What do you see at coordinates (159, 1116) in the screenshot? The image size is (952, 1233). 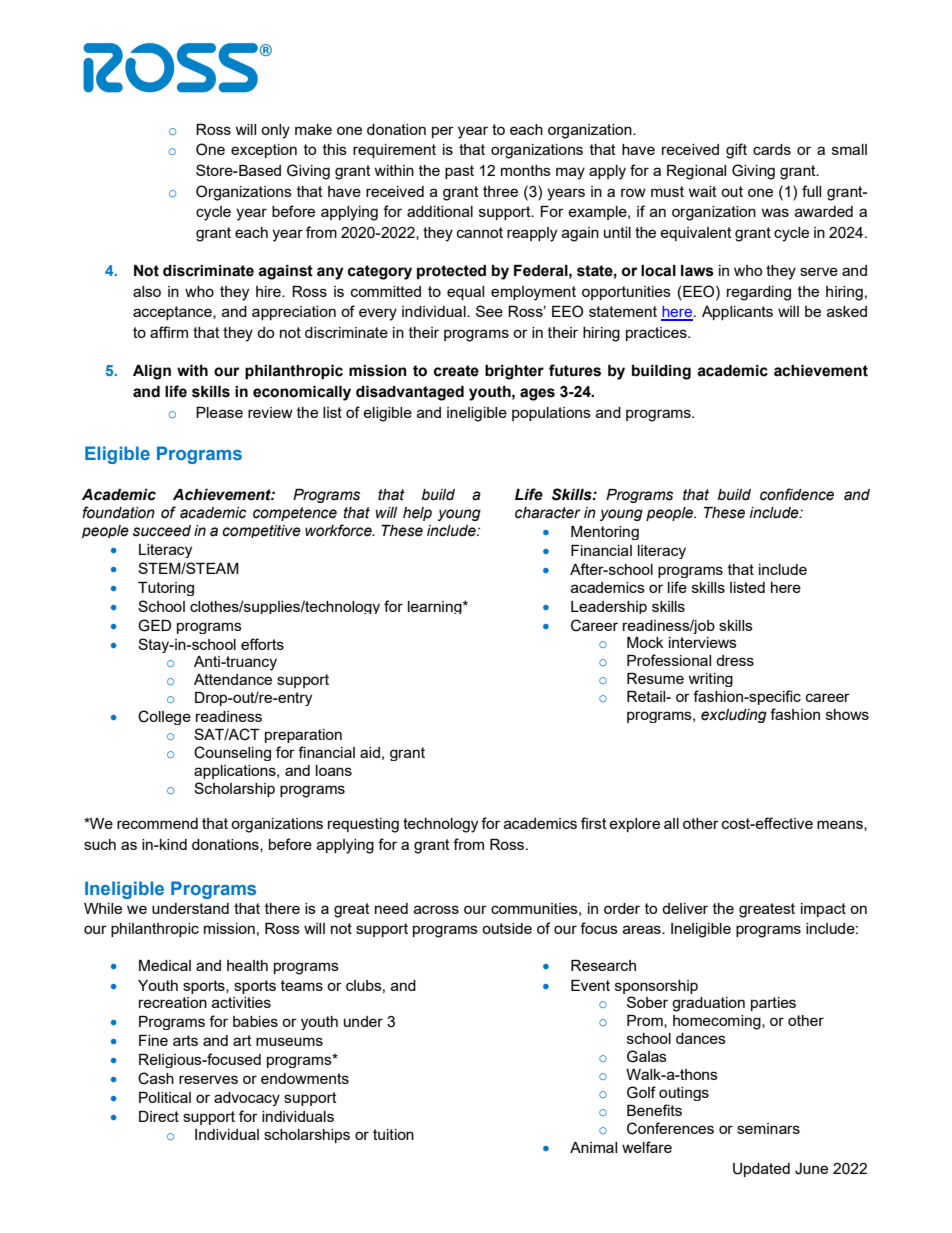 I see `Direct` at bounding box center [159, 1116].
